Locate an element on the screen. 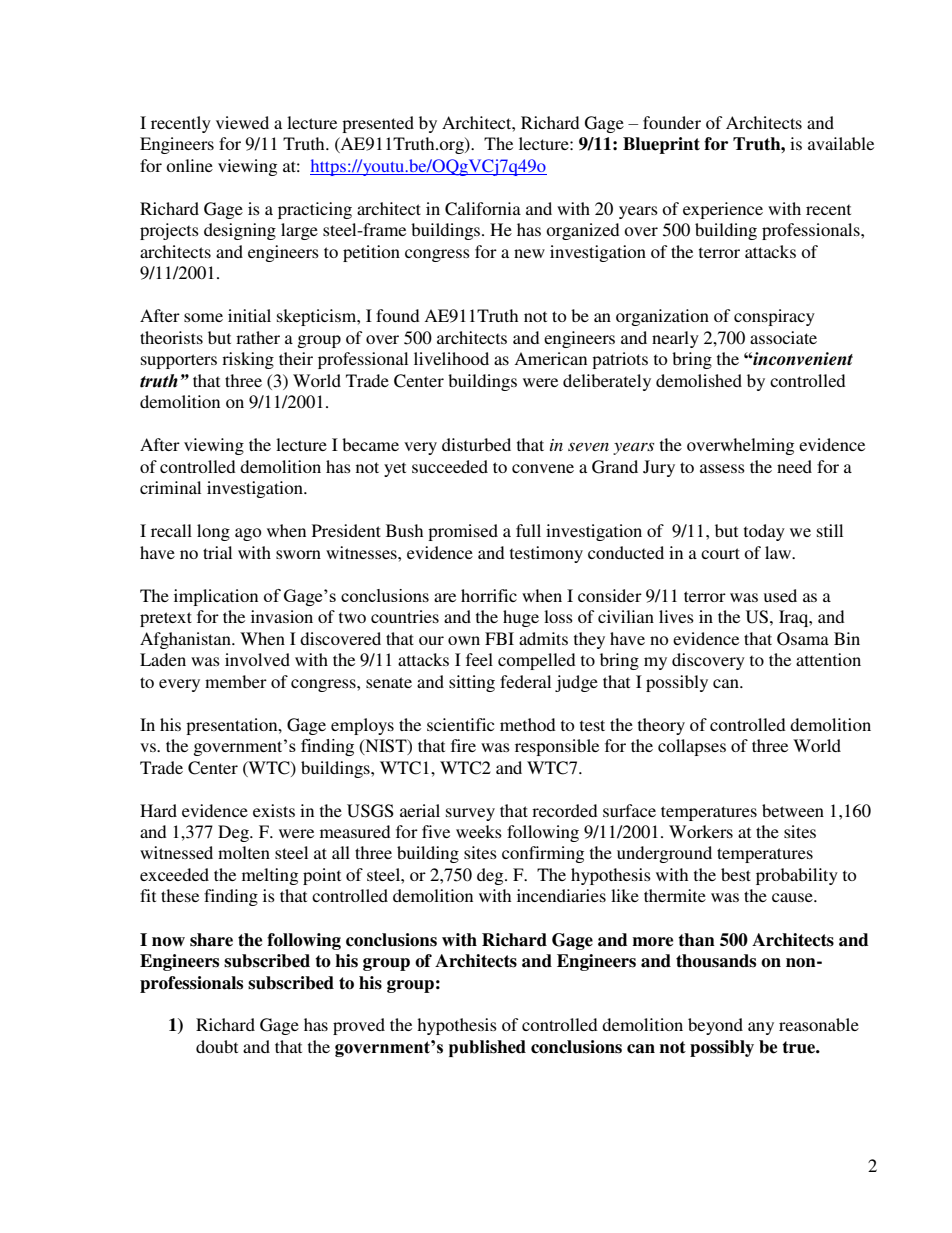  doubt is located at coordinates (217, 1046).
